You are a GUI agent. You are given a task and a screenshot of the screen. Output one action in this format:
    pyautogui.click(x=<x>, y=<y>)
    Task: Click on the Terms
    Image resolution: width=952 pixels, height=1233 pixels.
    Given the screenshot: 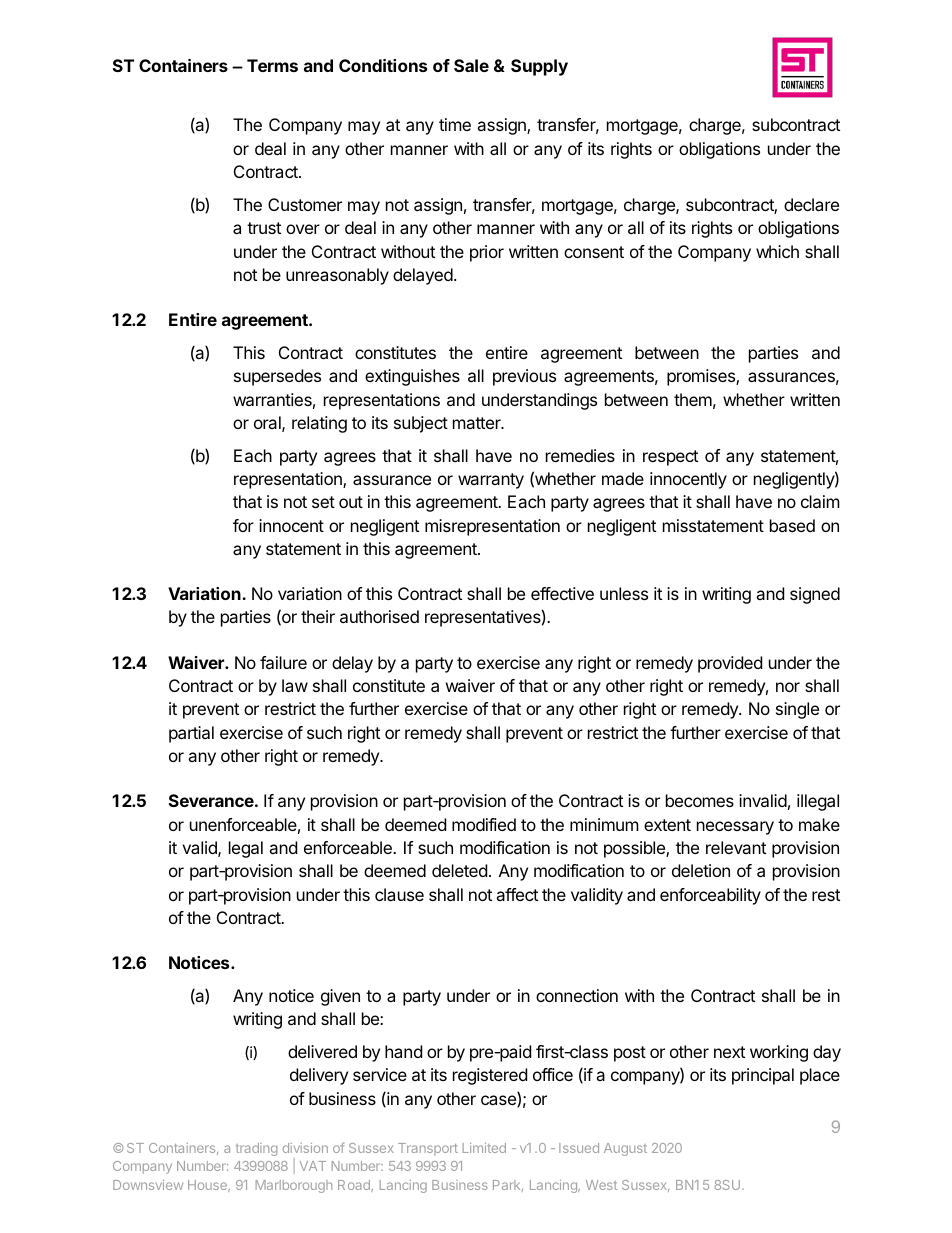 What is the action you would take?
    pyautogui.click(x=272, y=65)
